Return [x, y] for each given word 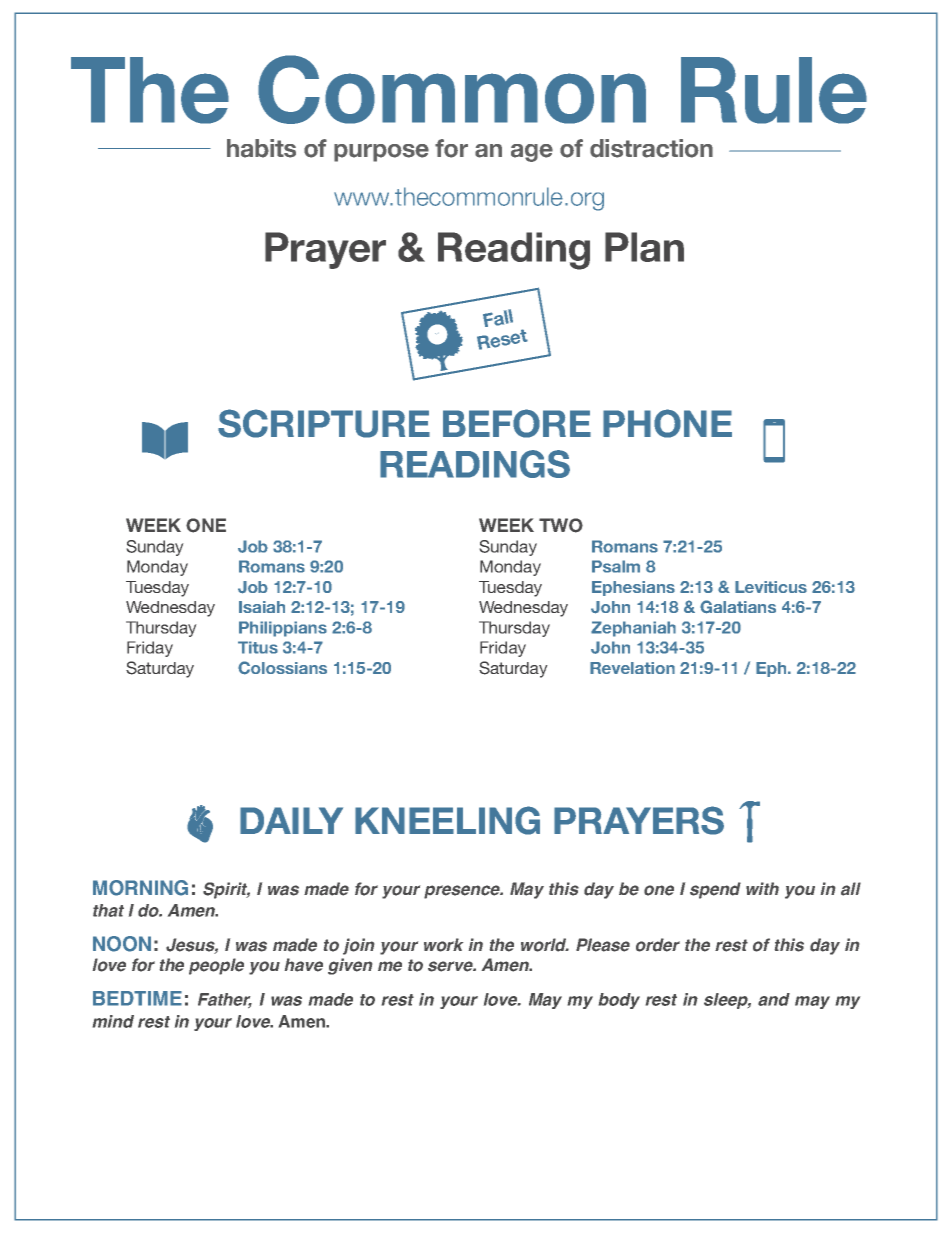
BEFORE [517, 423]
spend [715, 890]
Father [225, 1000]
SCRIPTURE [324, 423]
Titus [258, 647]
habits [261, 148]
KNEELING [447, 820]
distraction [651, 148]
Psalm [616, 566]
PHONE [667, 423]
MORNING [140, 888]
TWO [561, 525]
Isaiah [262, 607]
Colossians [282, 668]
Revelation [632, 668]
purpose [381, 153]
